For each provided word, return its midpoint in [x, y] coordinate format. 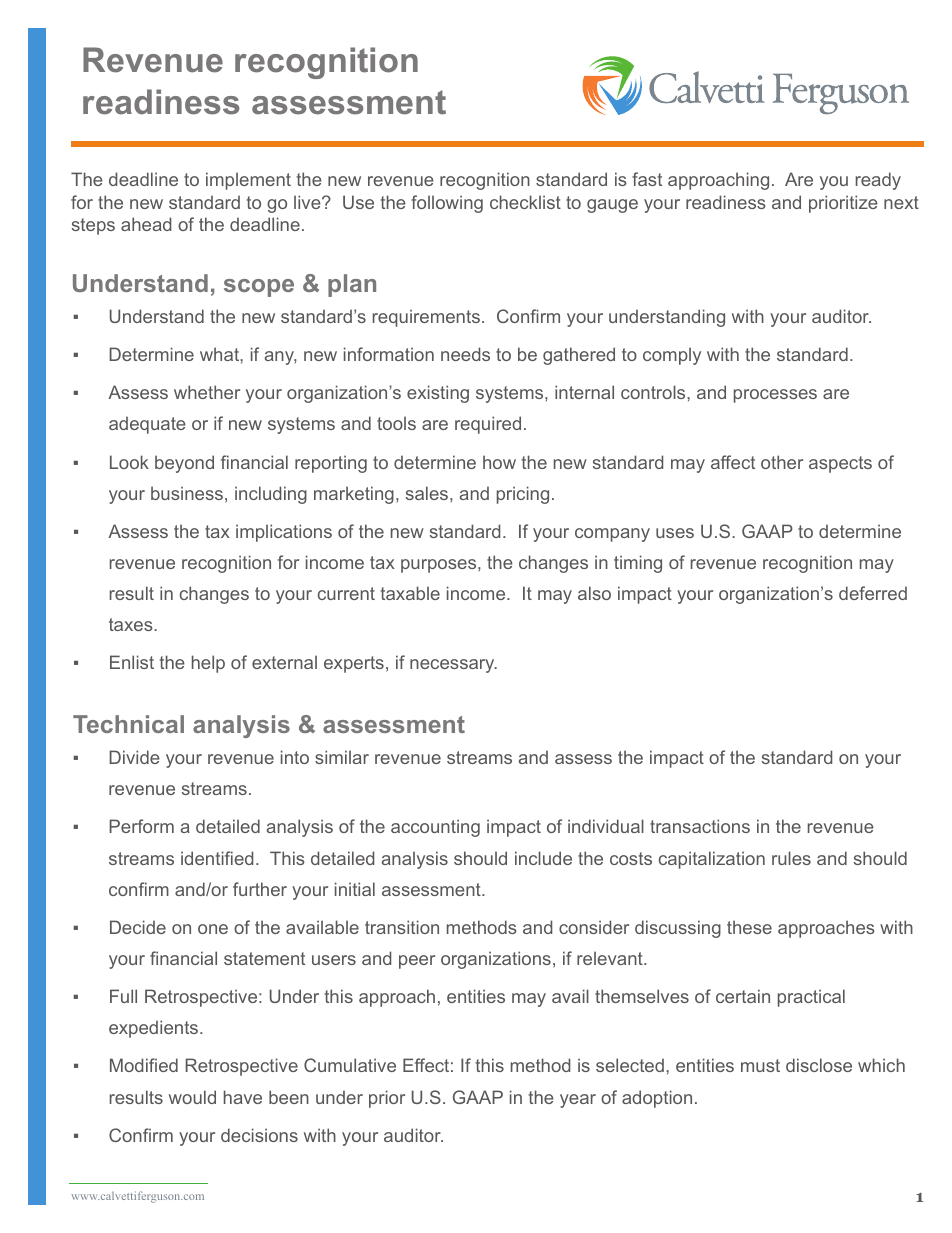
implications [284, 533]
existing [438, 394]
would [192, 1097]
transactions [700, 826]
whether [207, 392]
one [213, 929]
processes [775, 396]
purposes [440, 566]
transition [402, 927]
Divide [134, 757]
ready [878, 181]
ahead [146, 224]
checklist [525, 202]
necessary [453, 666]
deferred [873, 593]
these [749, 927]
